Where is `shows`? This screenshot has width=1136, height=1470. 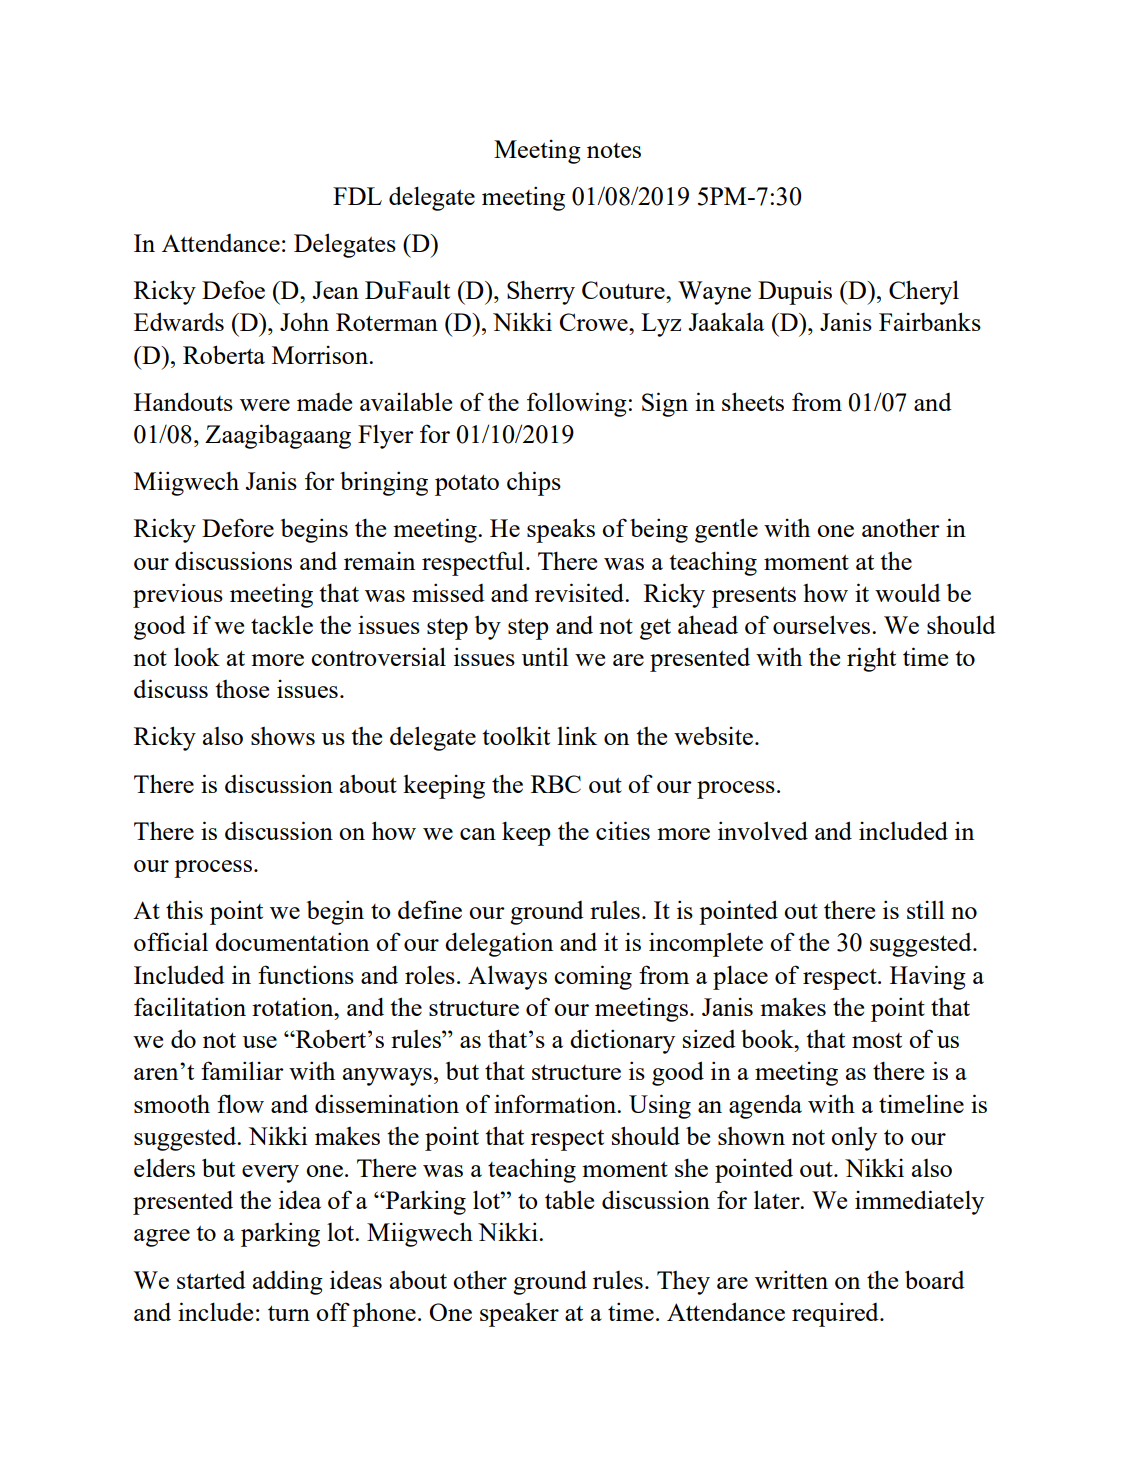
shows is located at coordinates (283, 736).
